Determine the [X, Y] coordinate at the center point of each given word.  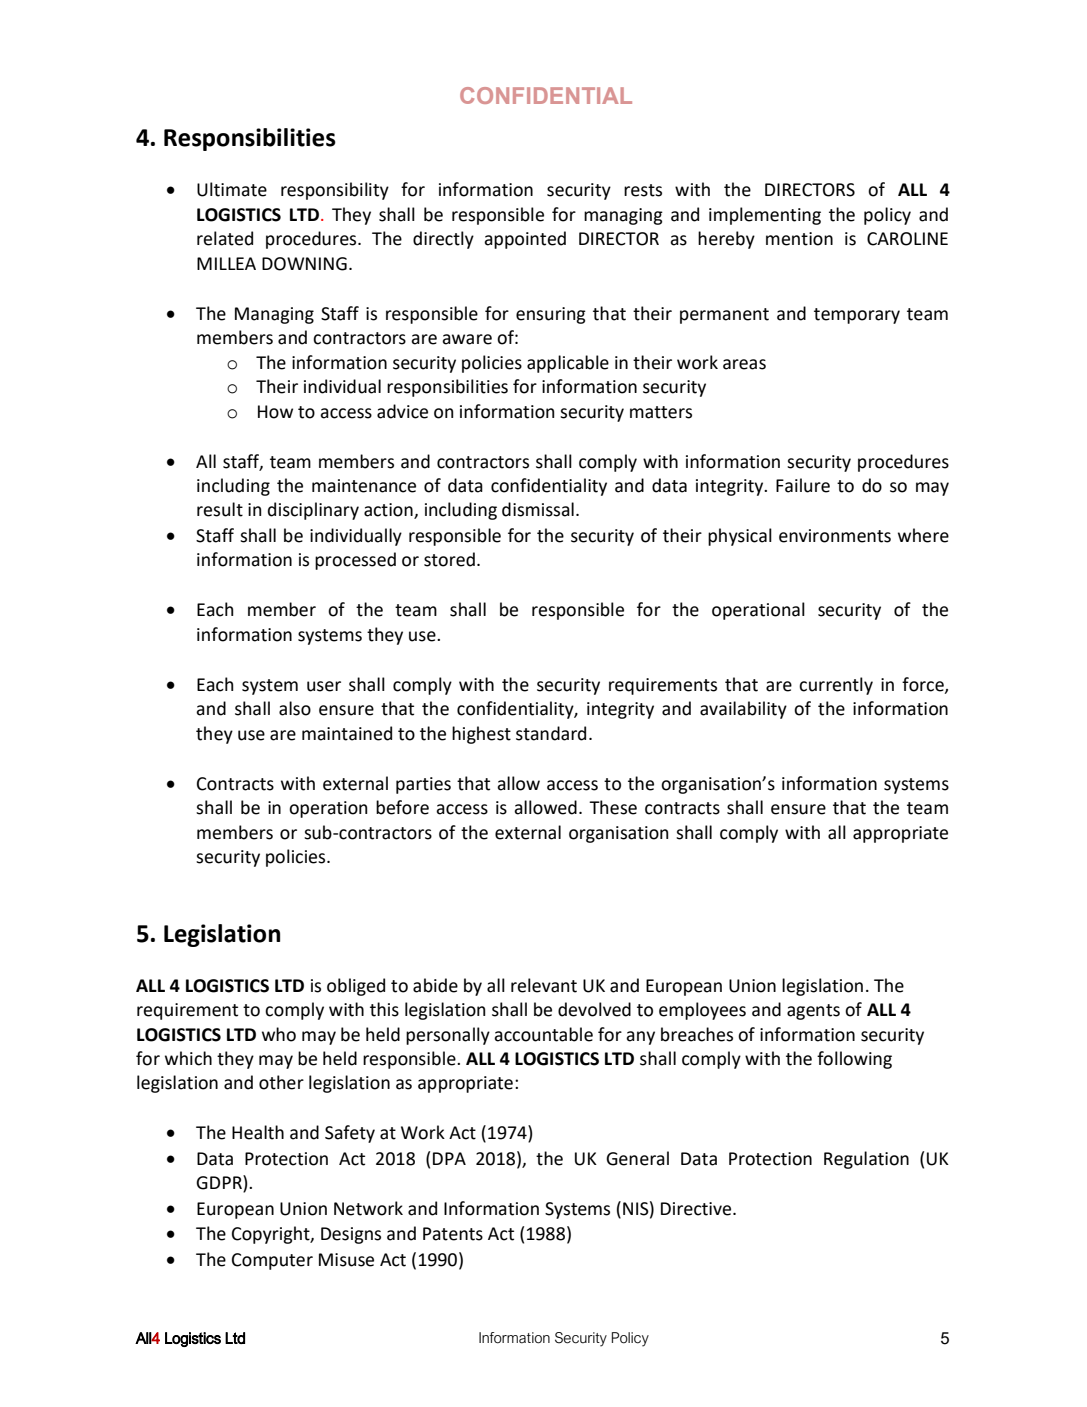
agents [813, 1012]
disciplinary [313, 511]
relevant [544, 985]
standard [551, 733]
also [295, 708]
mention [799, 239]
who [279, 1034]
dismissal [538, 509]
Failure [803, 485]
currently [836, 686]
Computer [272, 1261]
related [225, 238]
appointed [525, 240]
